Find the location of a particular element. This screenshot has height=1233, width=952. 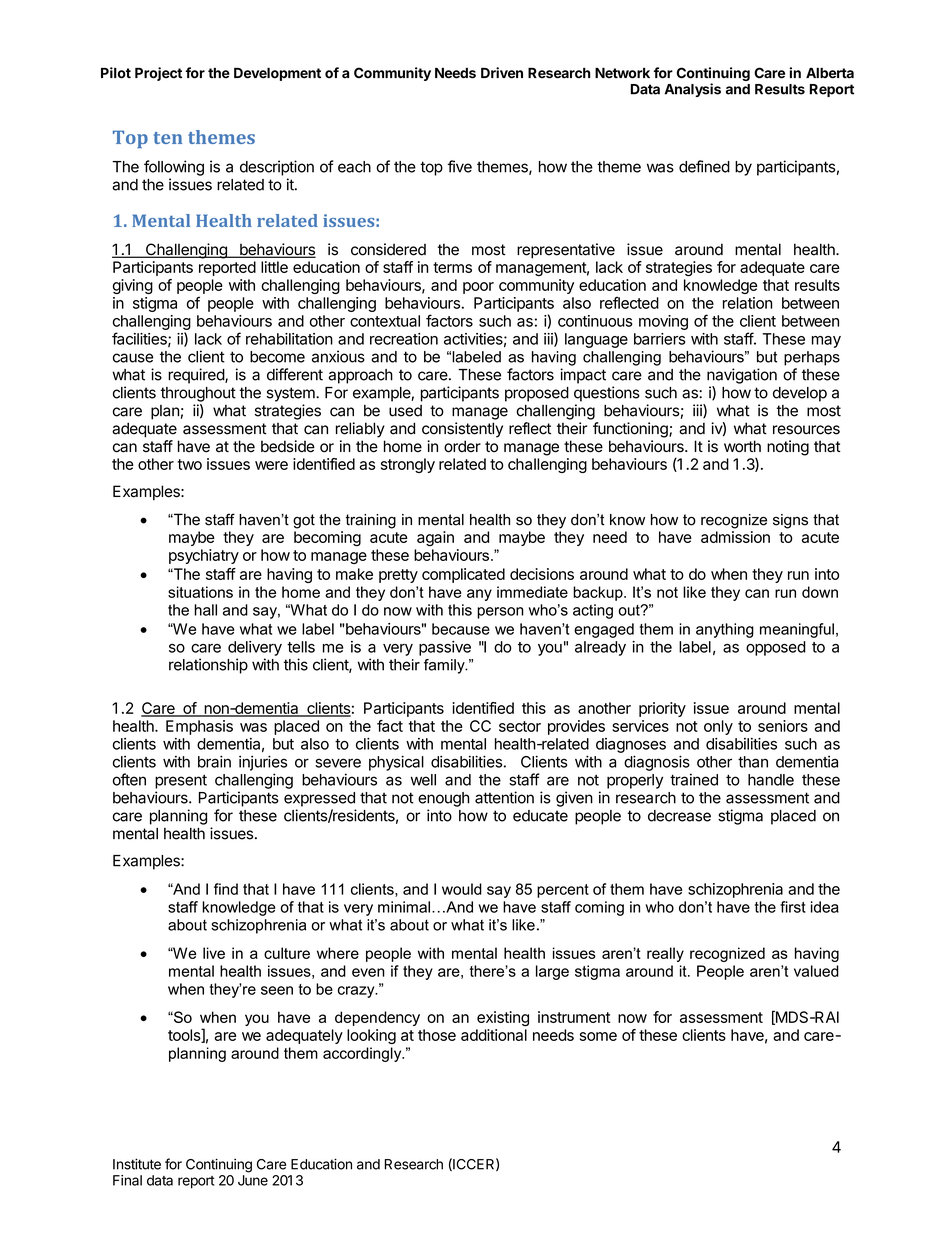

order is located at coordinates (462, 446).
